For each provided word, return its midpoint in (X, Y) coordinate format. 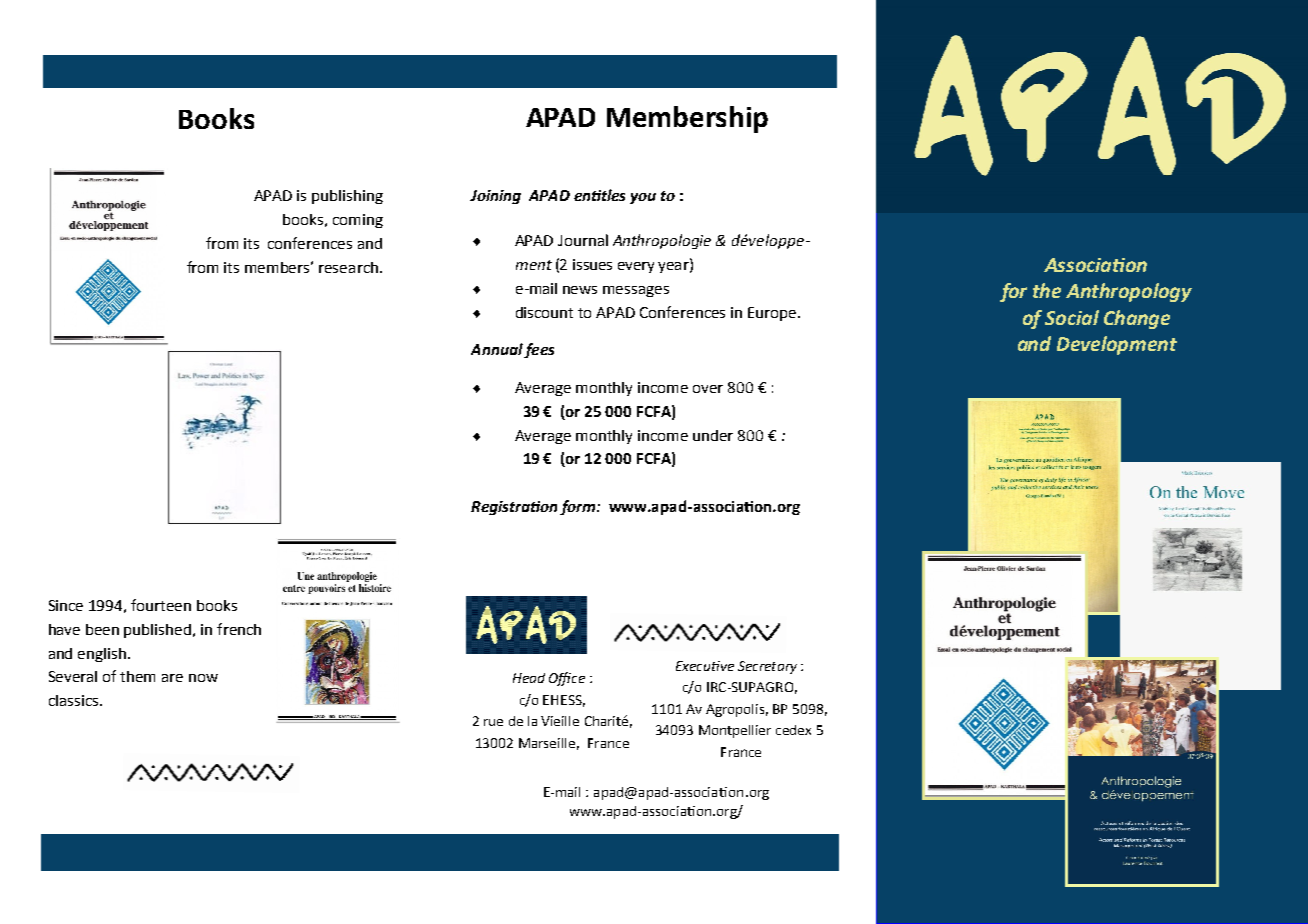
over (708, 389)
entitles (599, 195)
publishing (347, 197)
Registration (514, 508)
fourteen (161, 605)
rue (493, 722)
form (579, 507)
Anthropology (1129, 292)
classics (75, 700)
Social (1072, 317)
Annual (497, 349)
